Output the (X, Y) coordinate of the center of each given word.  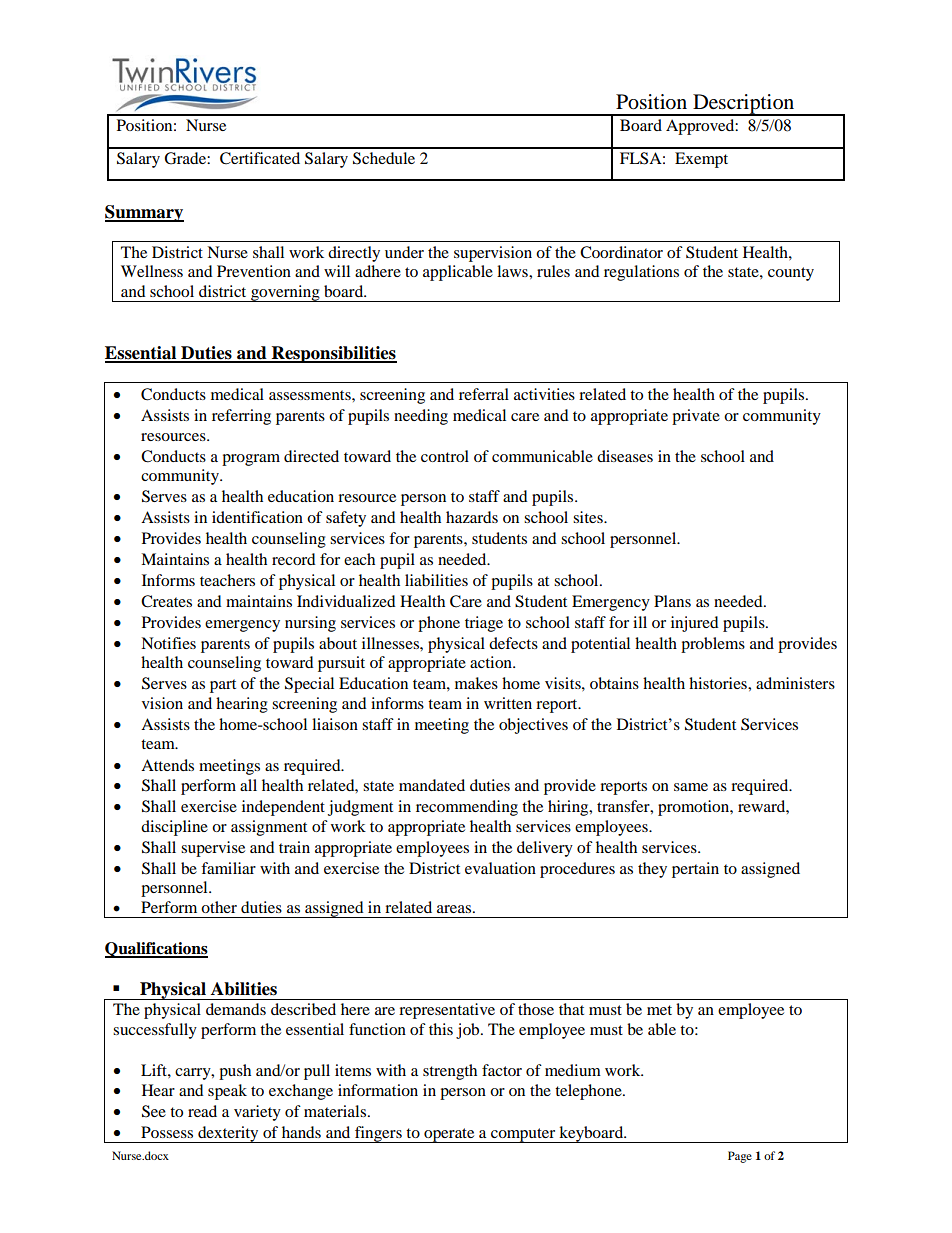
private (696, 417)
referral (484, 394)
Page (740, 1157)
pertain (695, 870)
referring (241, 417)
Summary (144, 213)
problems (713, 645)
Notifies (168, 643)
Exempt (701, 160)
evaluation (500, 868)
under (404, 252)
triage (484, 624)
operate (449, 1135)
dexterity (228, 1134)
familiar (228, 868)
